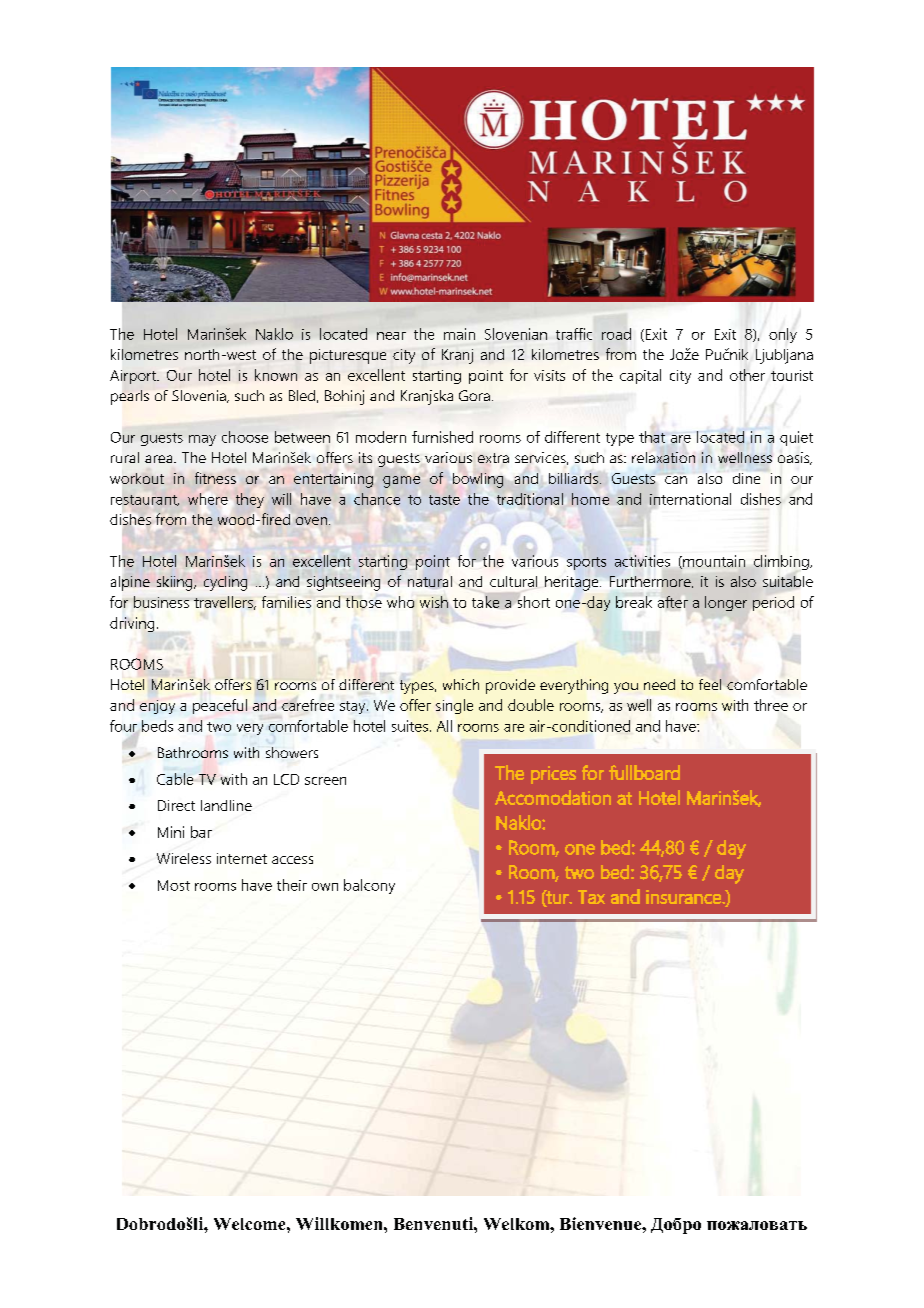 The width and height of the document is (924, 1308). I want to click on main, so click(459, 334).
